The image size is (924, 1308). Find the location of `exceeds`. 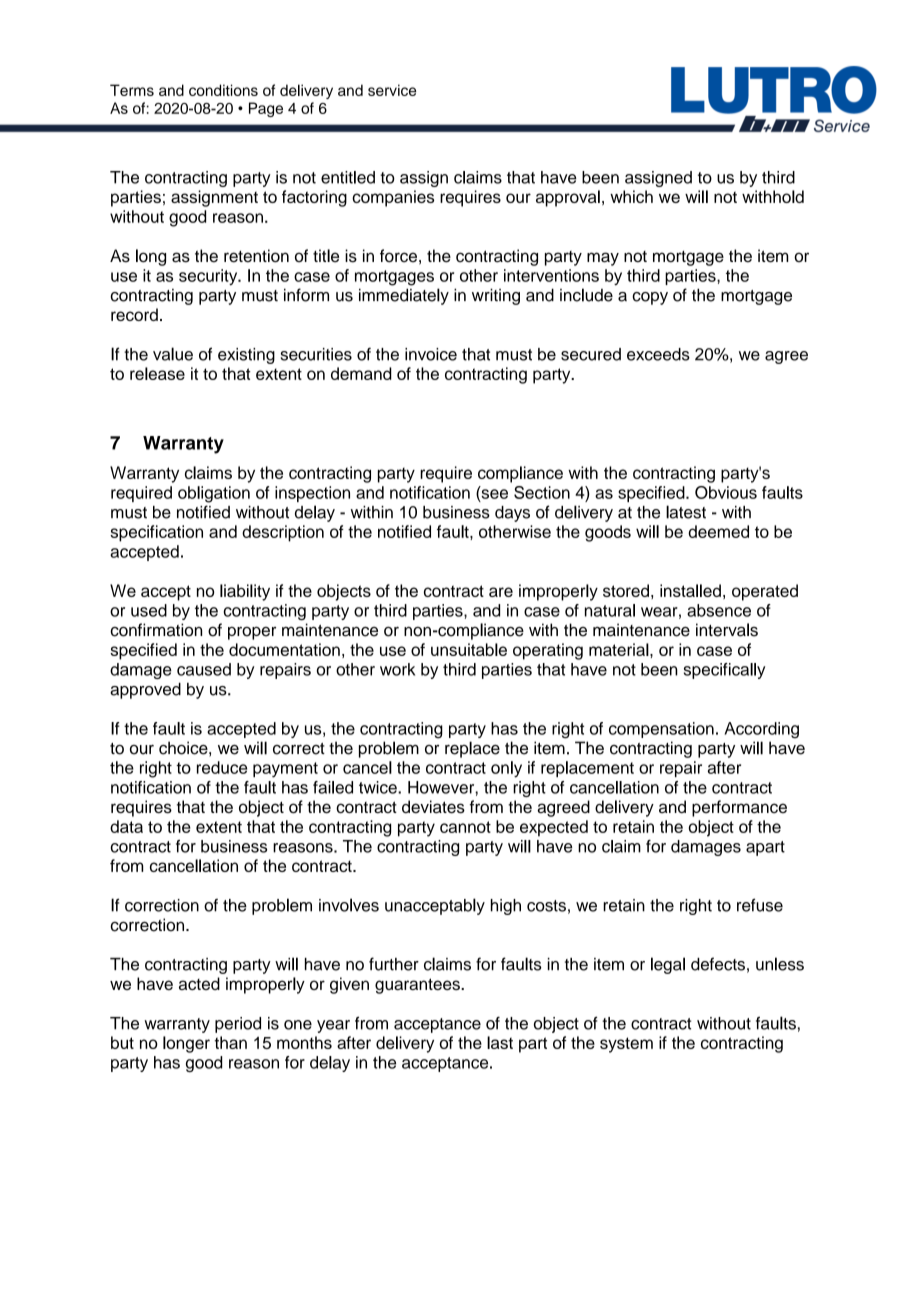

exceeds is located at coordinates (658, 354).
